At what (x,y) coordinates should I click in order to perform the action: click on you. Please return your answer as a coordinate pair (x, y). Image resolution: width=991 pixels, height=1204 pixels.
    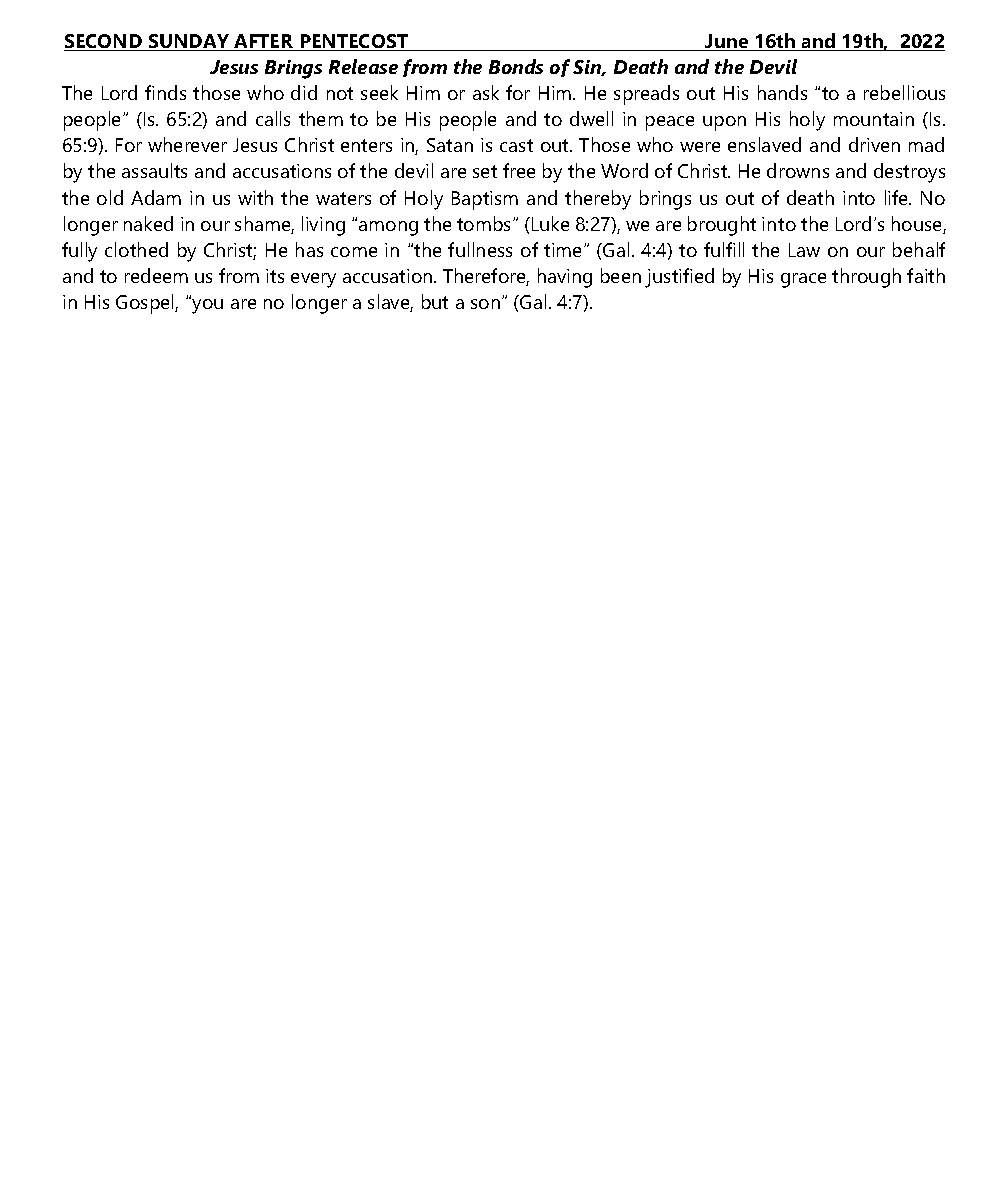
    Looking at the image, I should click on (206, 305).
